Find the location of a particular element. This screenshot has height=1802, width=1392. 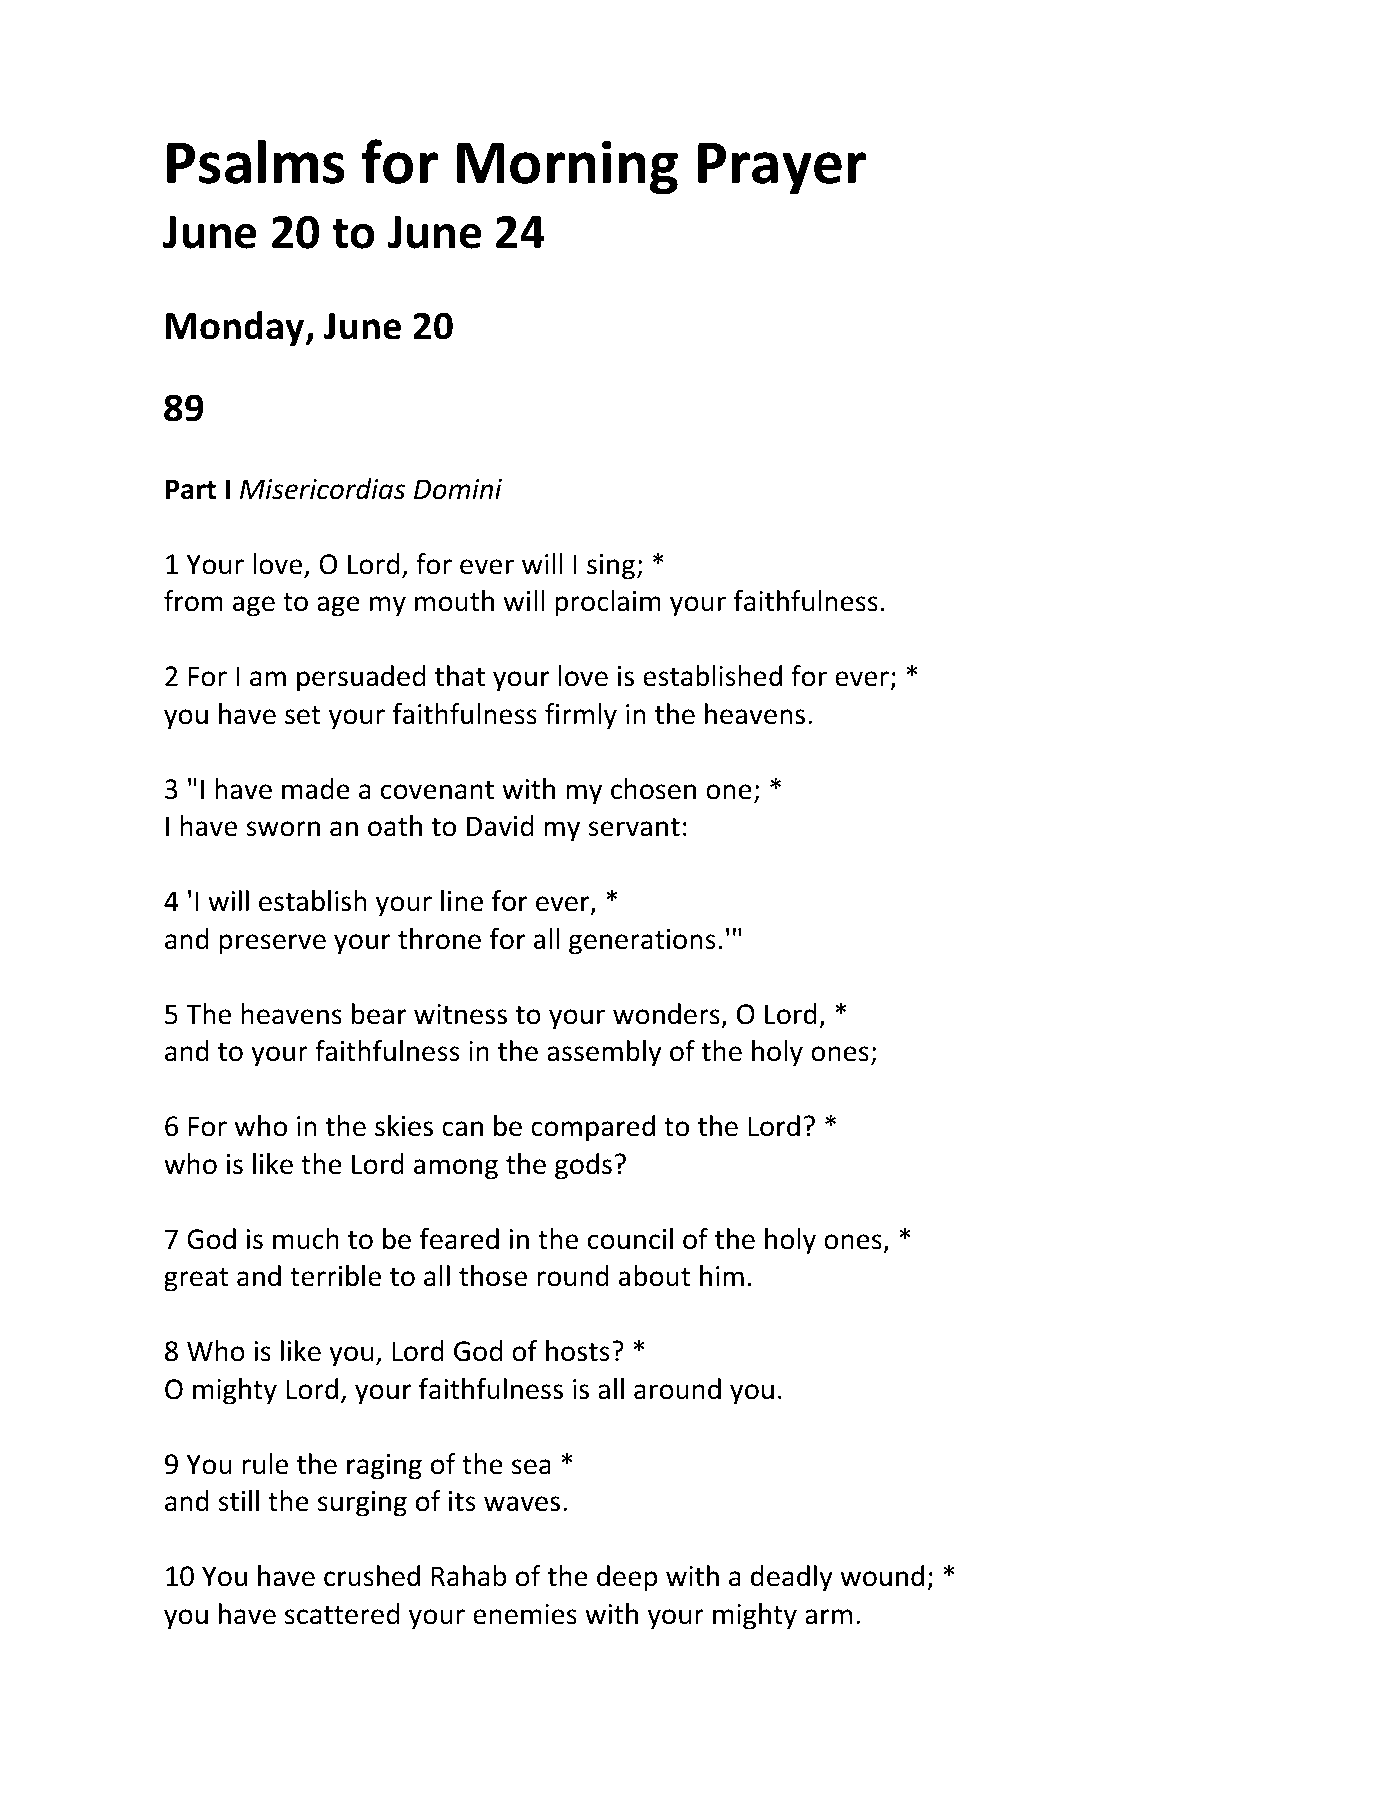

Prayer is located at coordinates (782, 168).
